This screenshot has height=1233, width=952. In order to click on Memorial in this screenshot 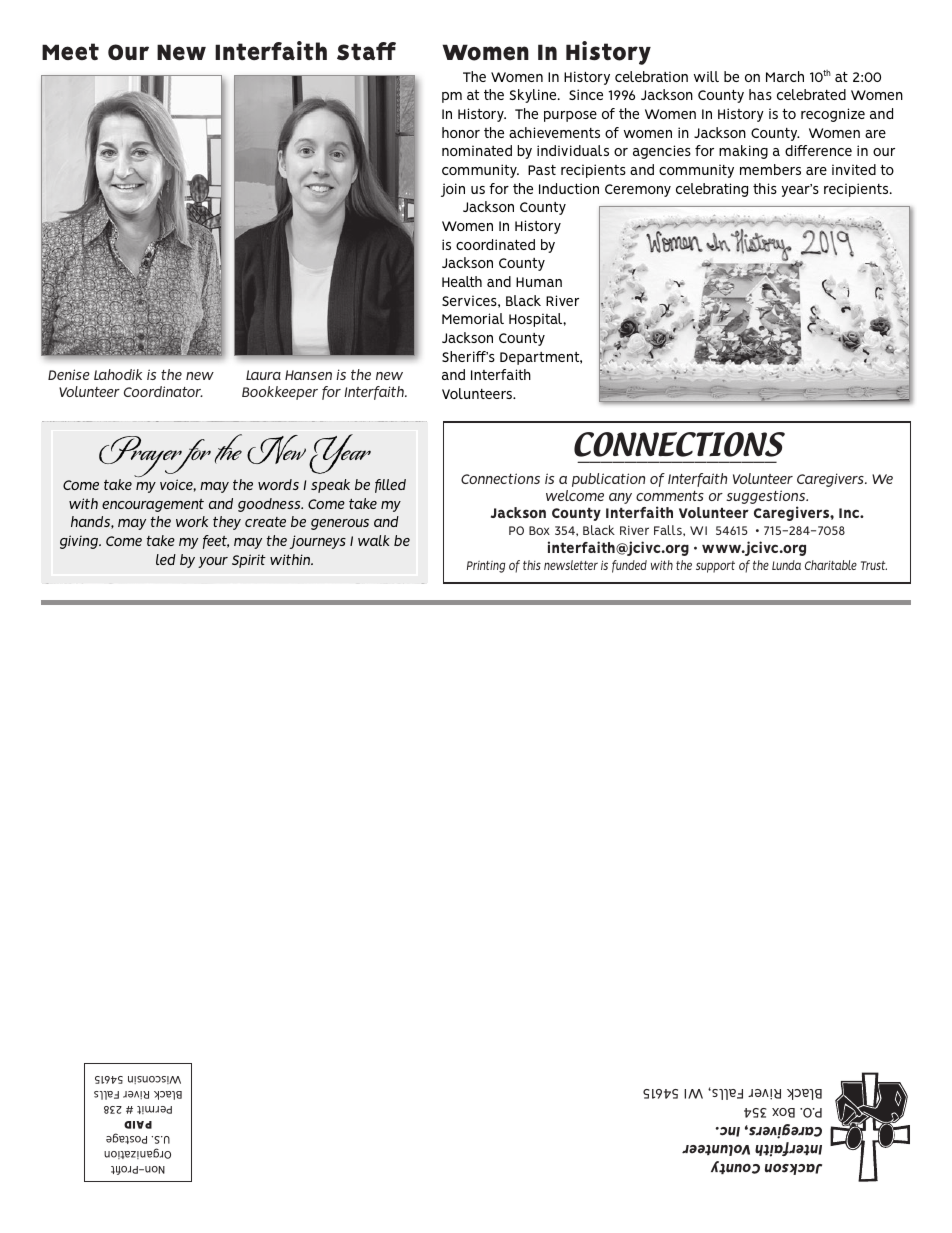, I will do `click(473, 318)`.
